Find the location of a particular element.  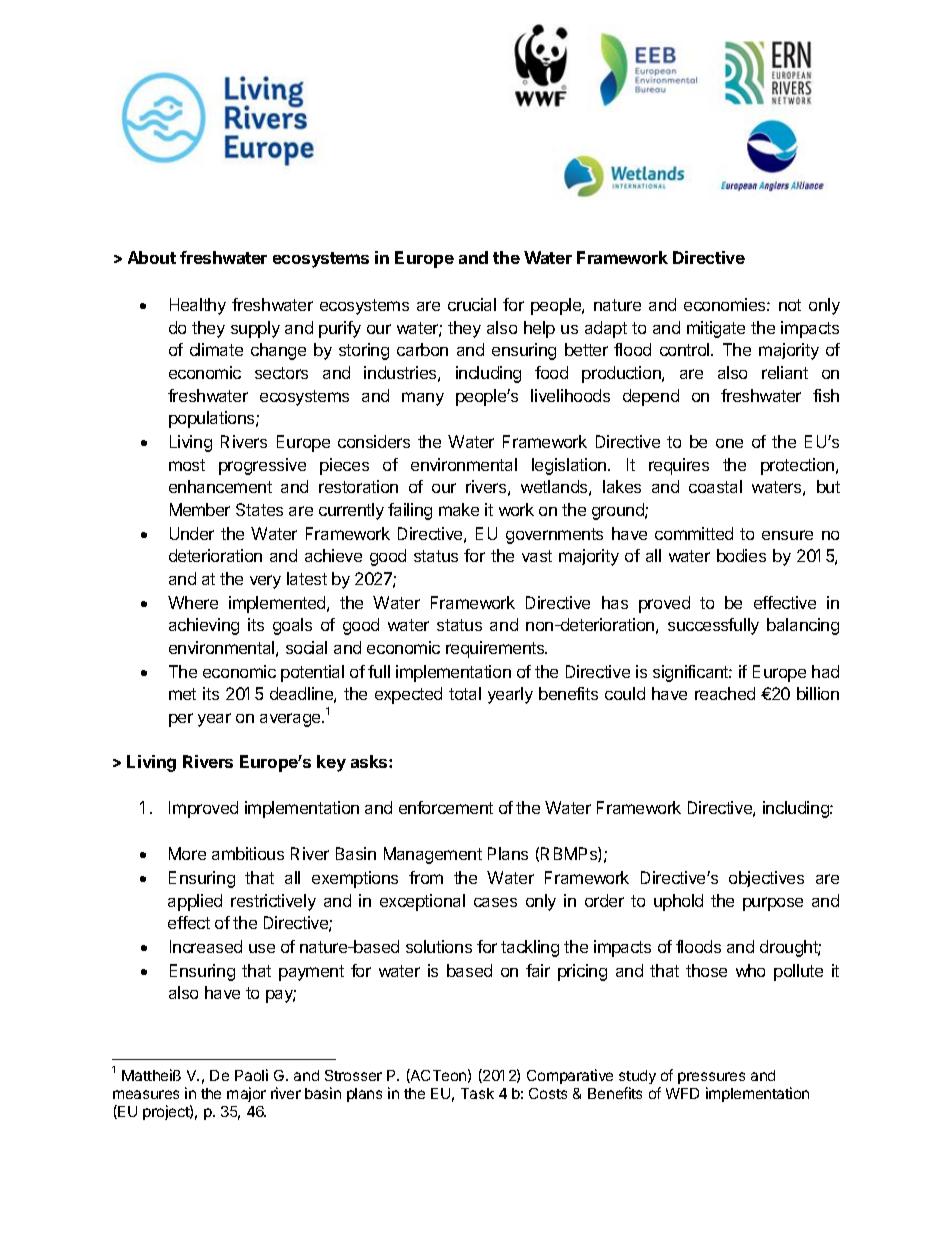

Healthy is located at coordinates (198, 306).
